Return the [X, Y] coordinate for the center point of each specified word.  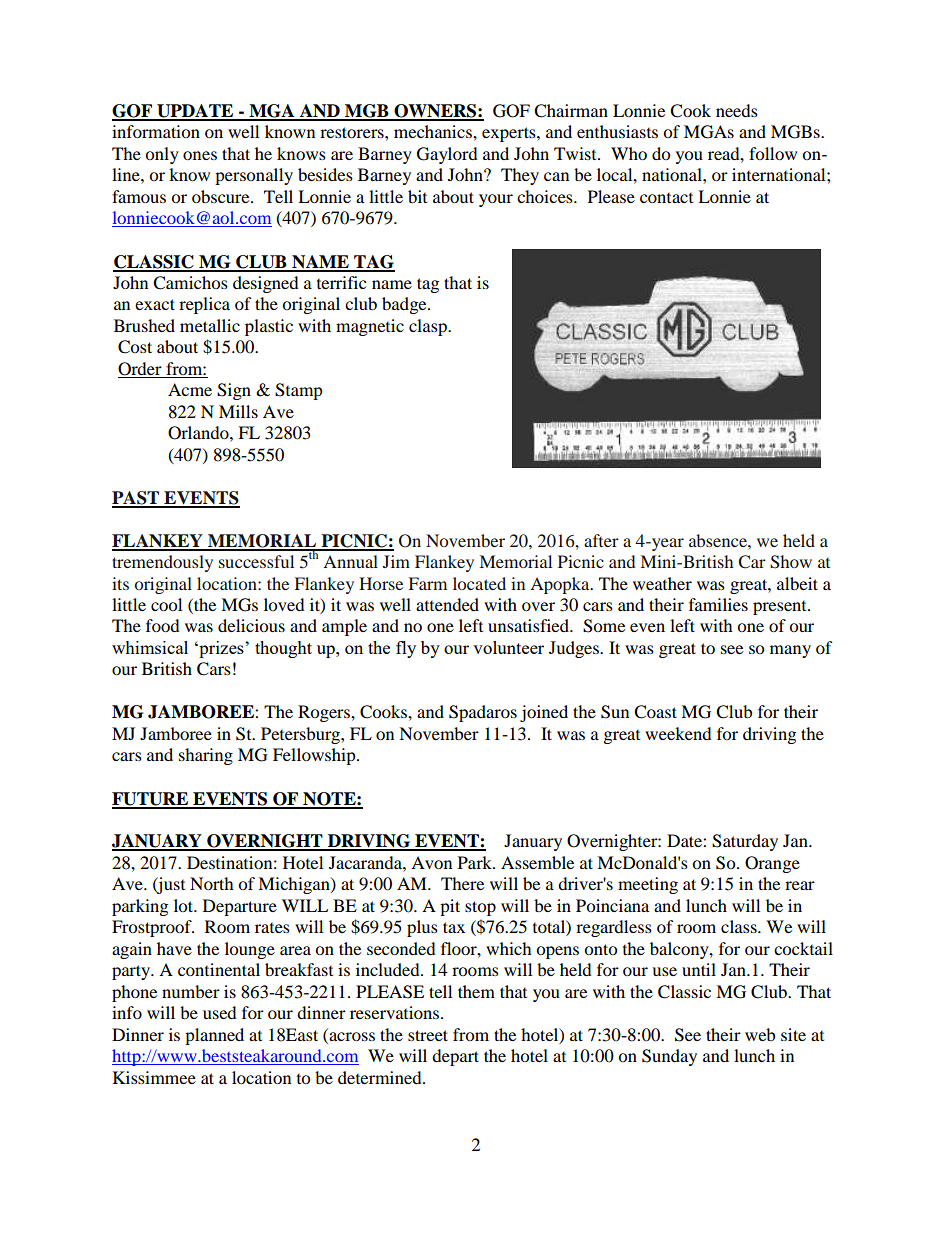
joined [544, 713]
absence [719, 540]
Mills [238, 411]
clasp [429, 327]
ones [200, 155]
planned [214, 1036]
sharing [206, 756]
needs [737, 110]
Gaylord [447, 155]
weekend [678, 733]
